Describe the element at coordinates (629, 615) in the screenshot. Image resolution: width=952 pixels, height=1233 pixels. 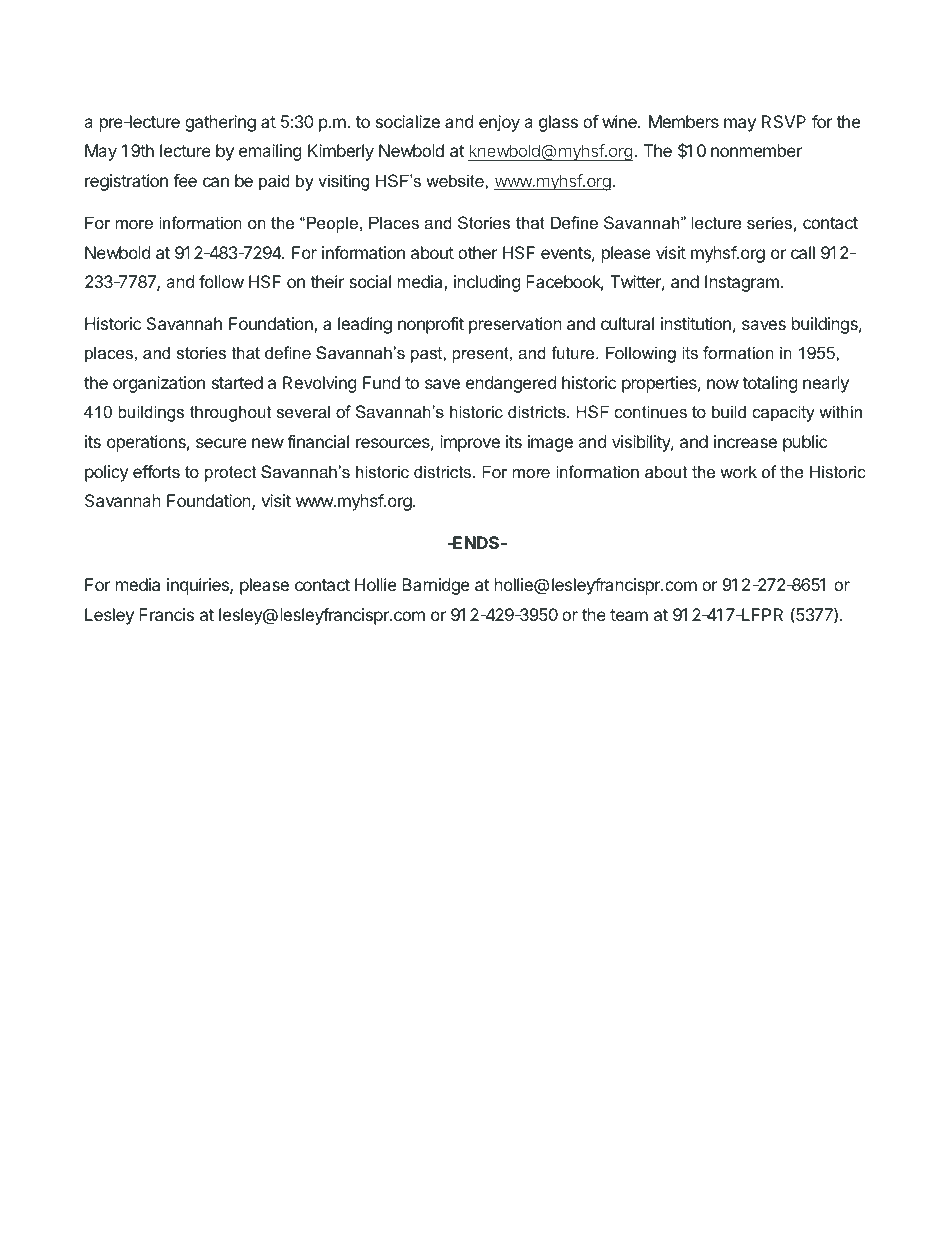
I see `team` at that location.
